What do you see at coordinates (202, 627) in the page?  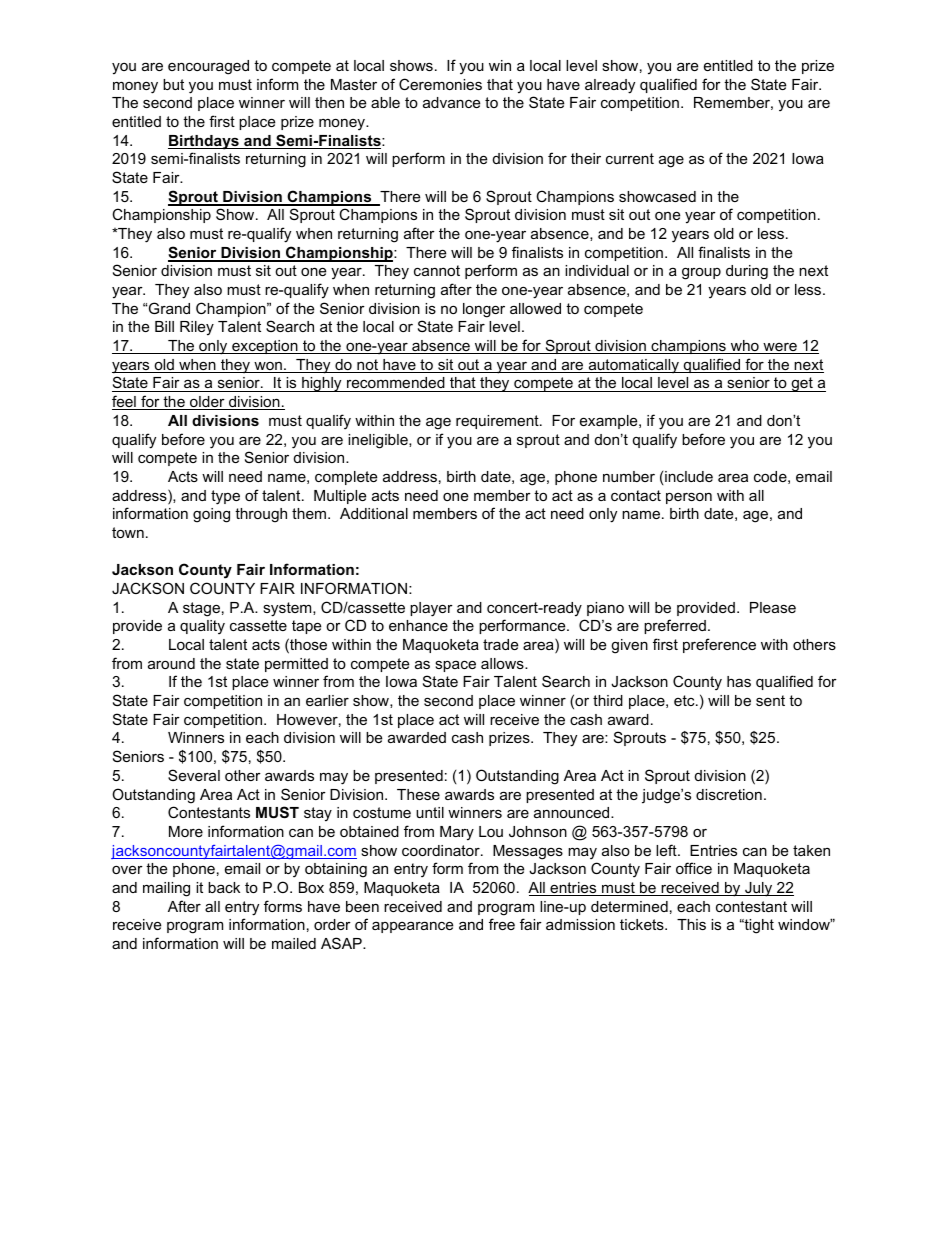 I see `quality` at bounding box center [202, 627].
